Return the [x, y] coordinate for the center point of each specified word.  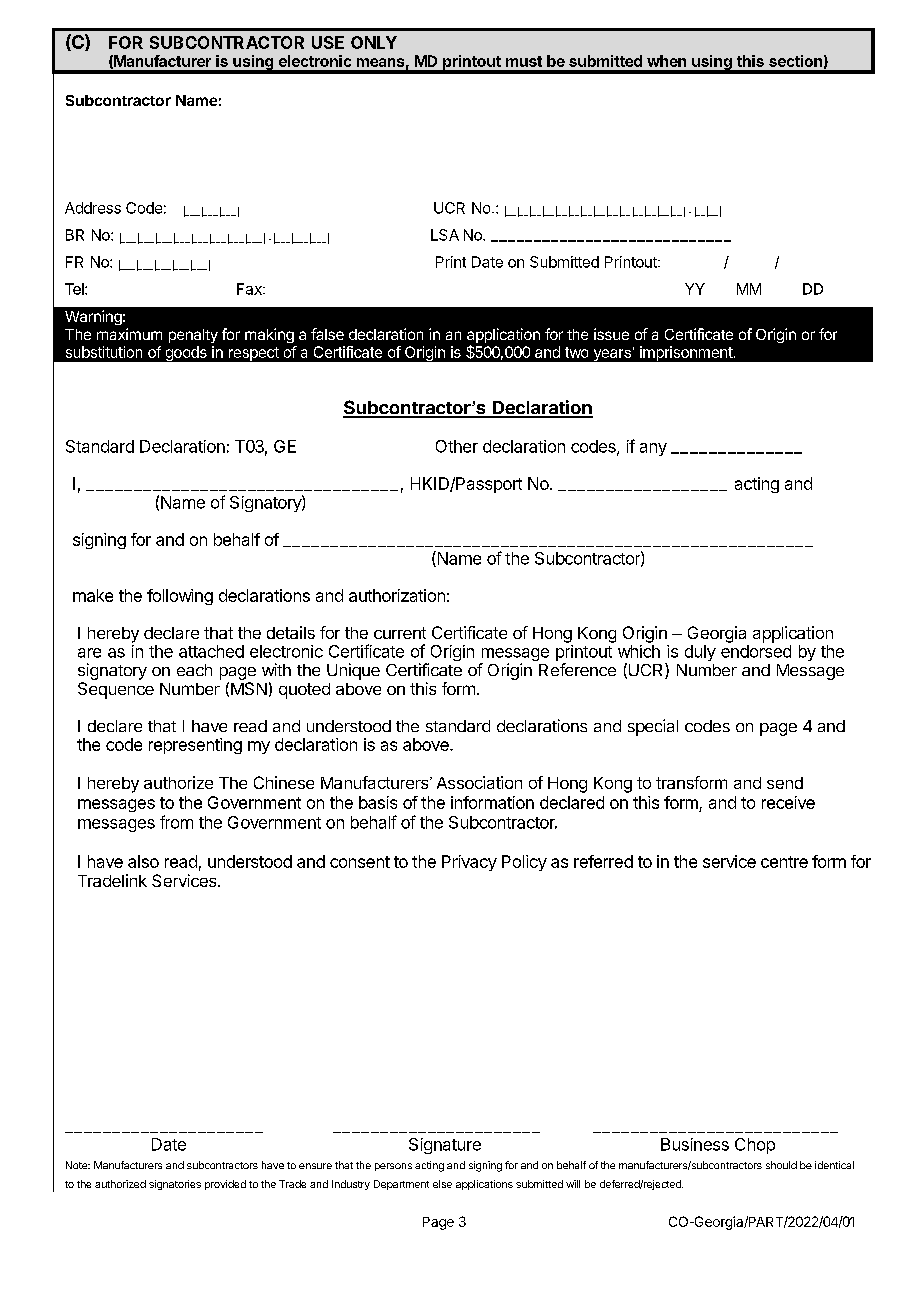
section [795, 61]
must [524, 61]
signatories [175, 1185]
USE [328, 42]
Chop [755, 1146]
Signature [445, 1146]
